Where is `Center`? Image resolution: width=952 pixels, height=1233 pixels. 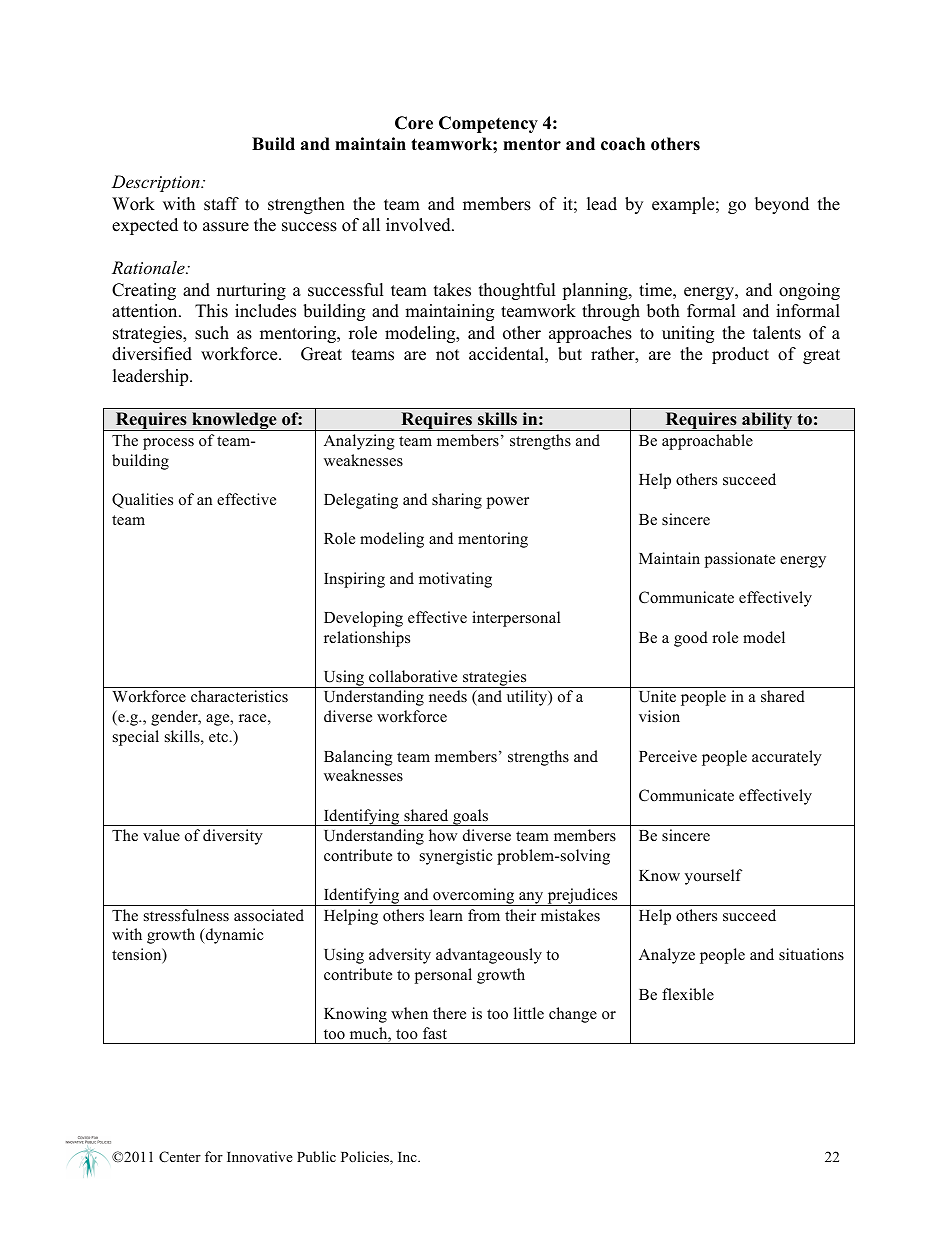
Center is located at coordinates (180, 1157).
